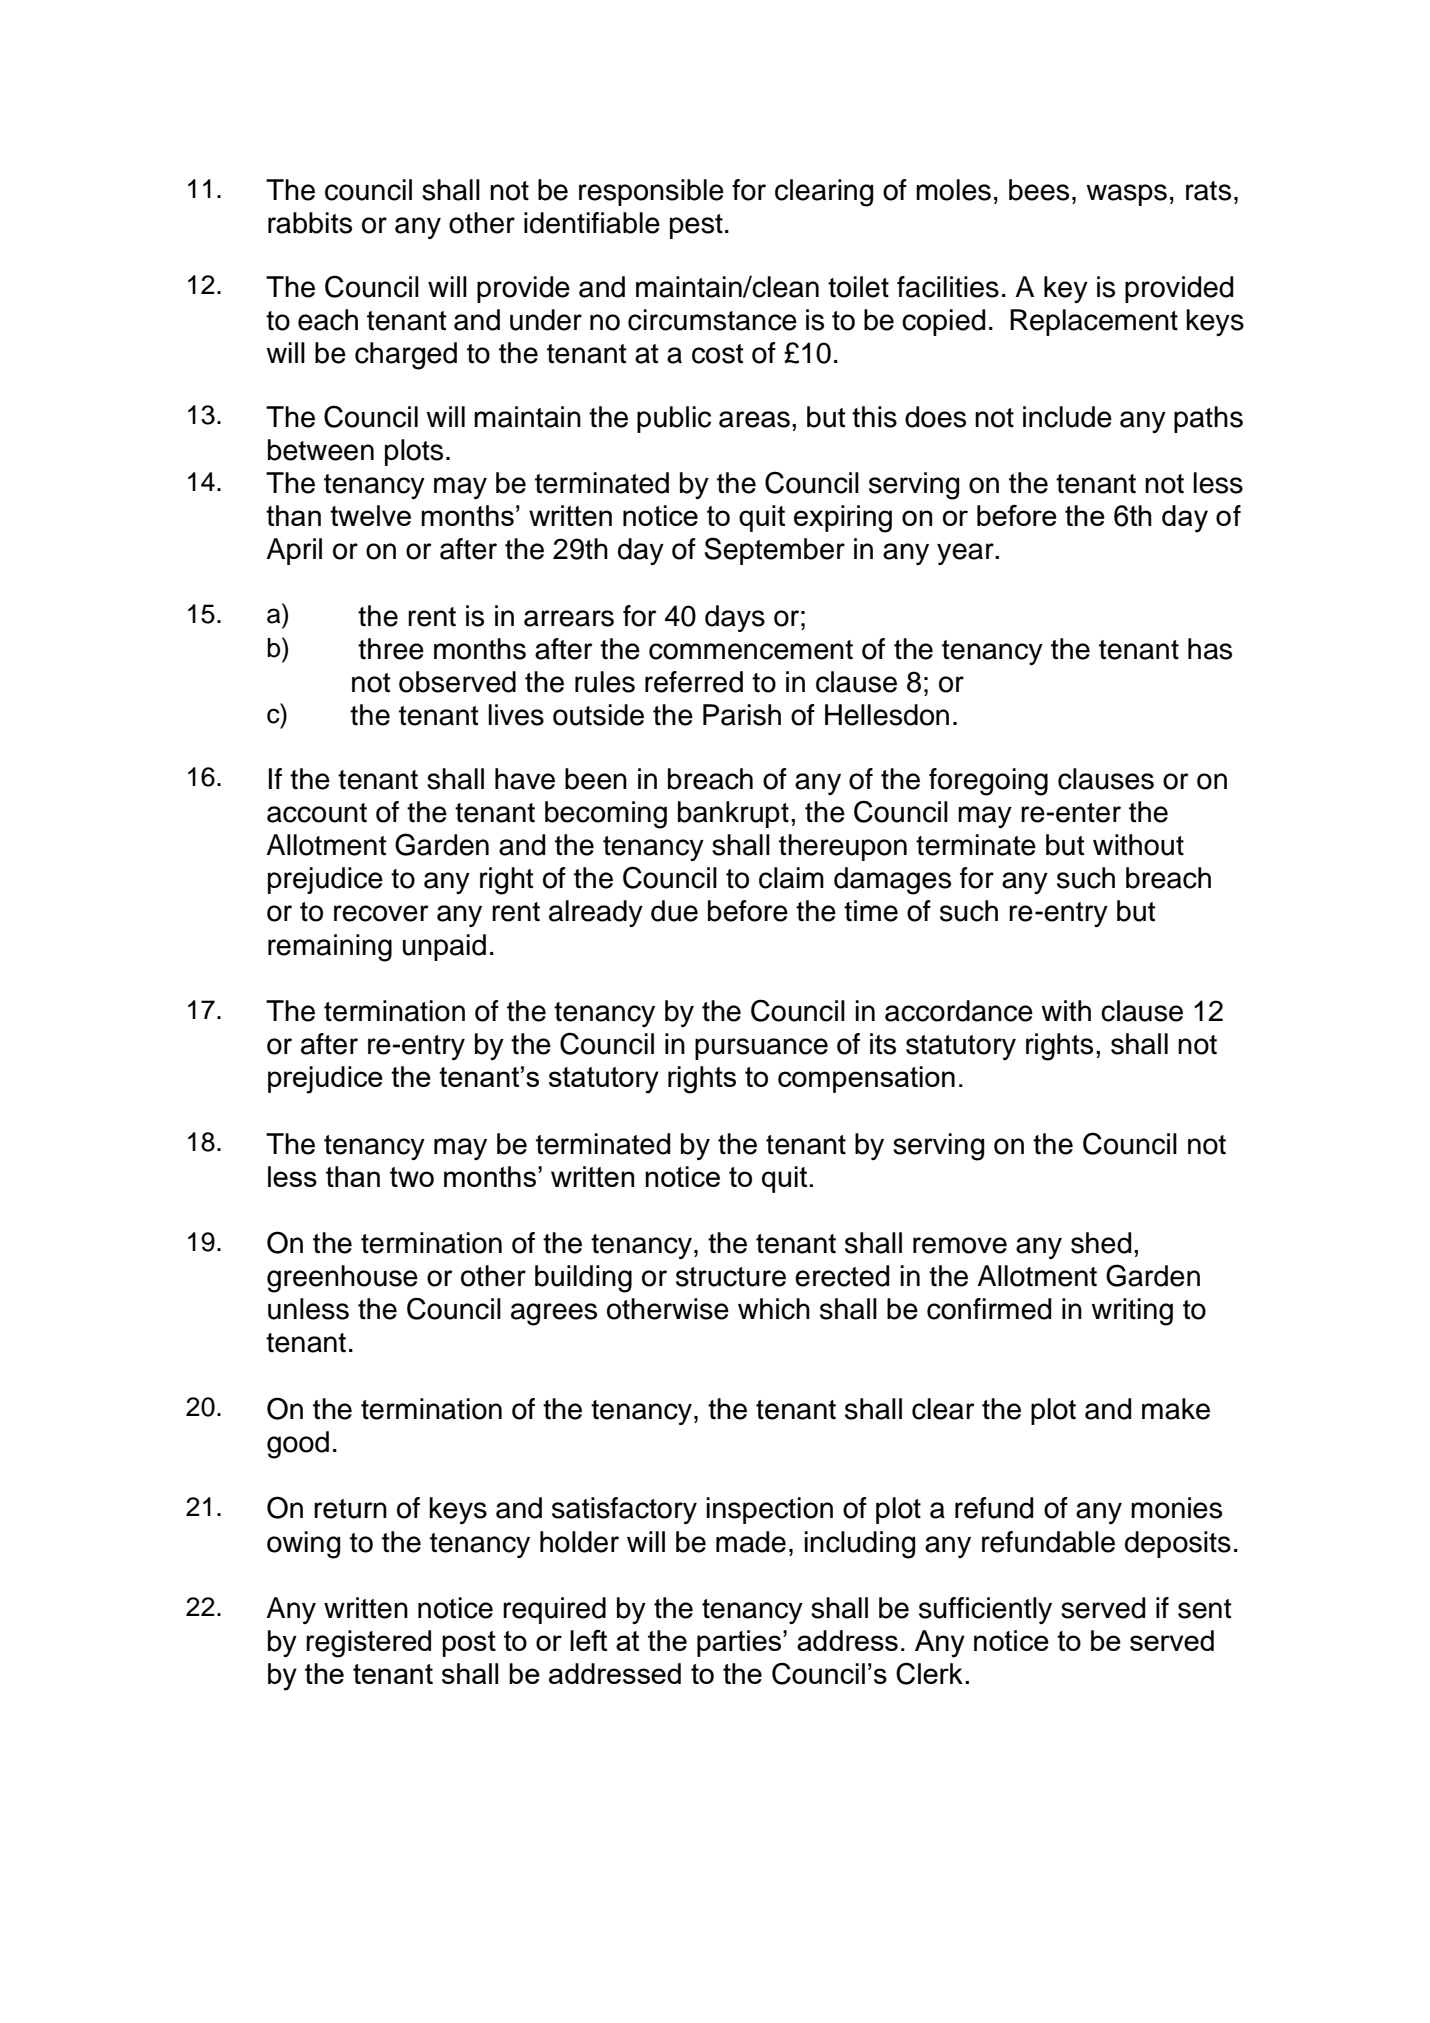 The width and height of the screenshot is (1430, 2023). I want to click on parties, so click(740, 1643).
